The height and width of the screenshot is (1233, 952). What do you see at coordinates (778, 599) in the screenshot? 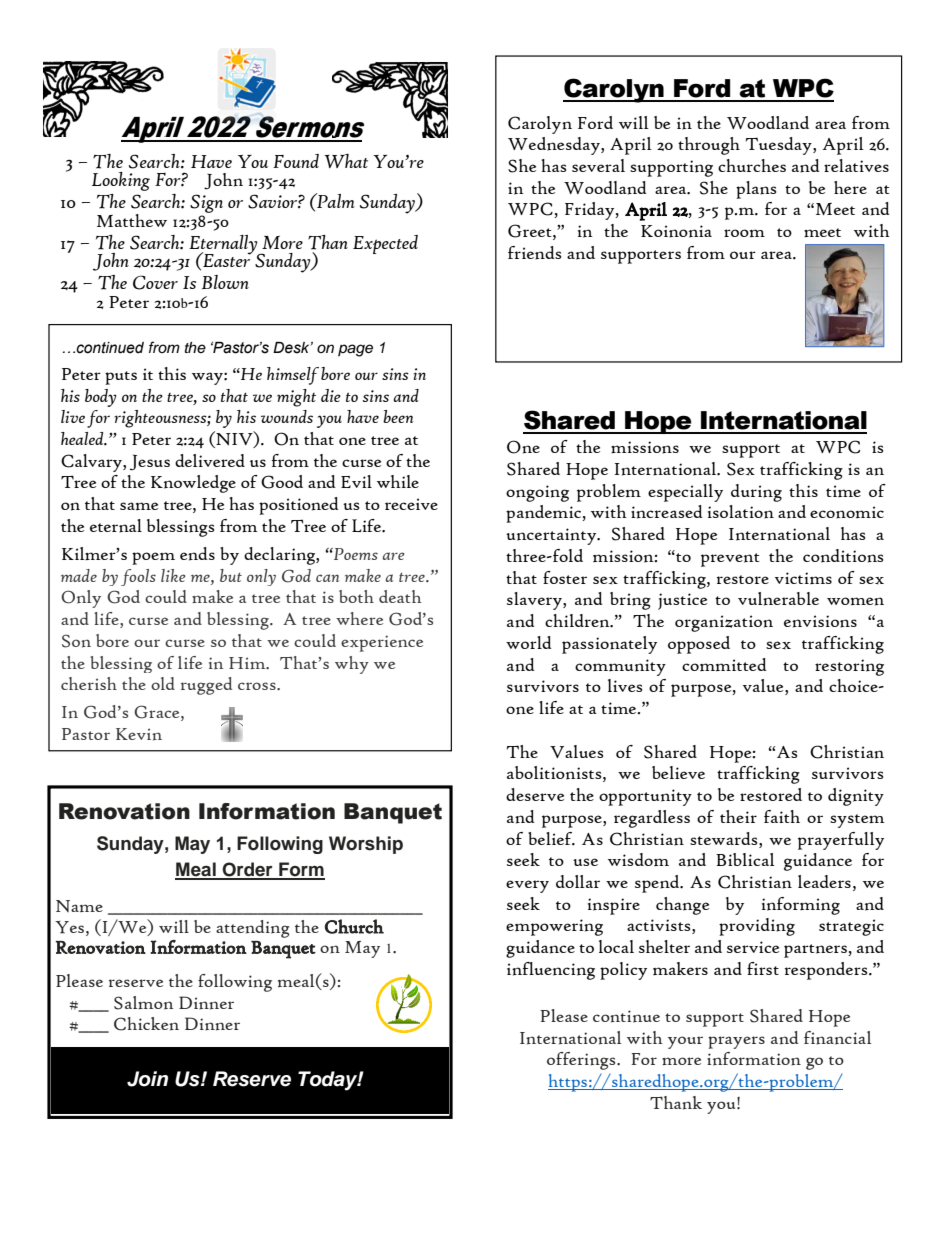
I see `vulnerable` at bounding box center [778, 599].
